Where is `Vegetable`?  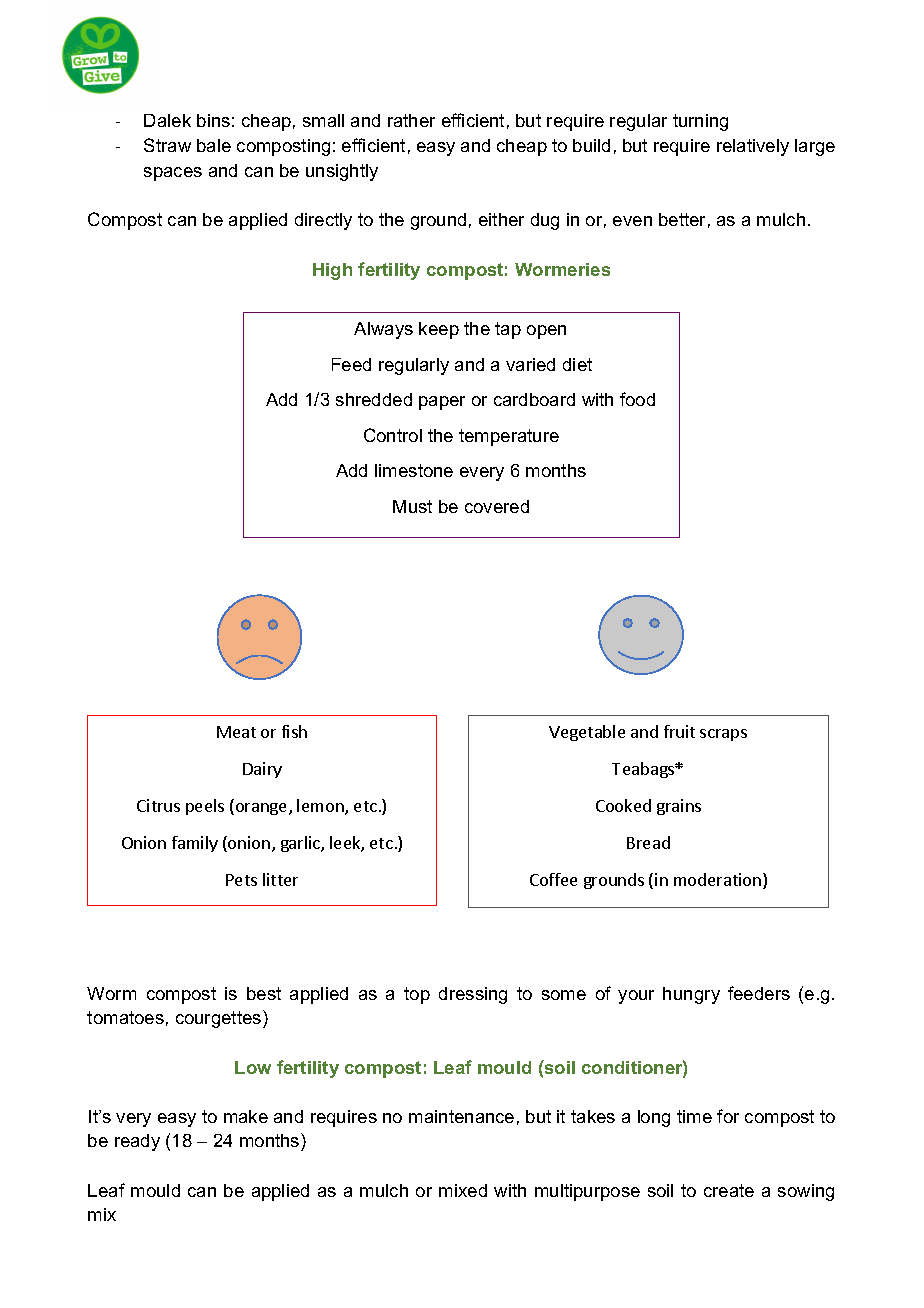 Vegetable is located at coordinates (587, 733).
